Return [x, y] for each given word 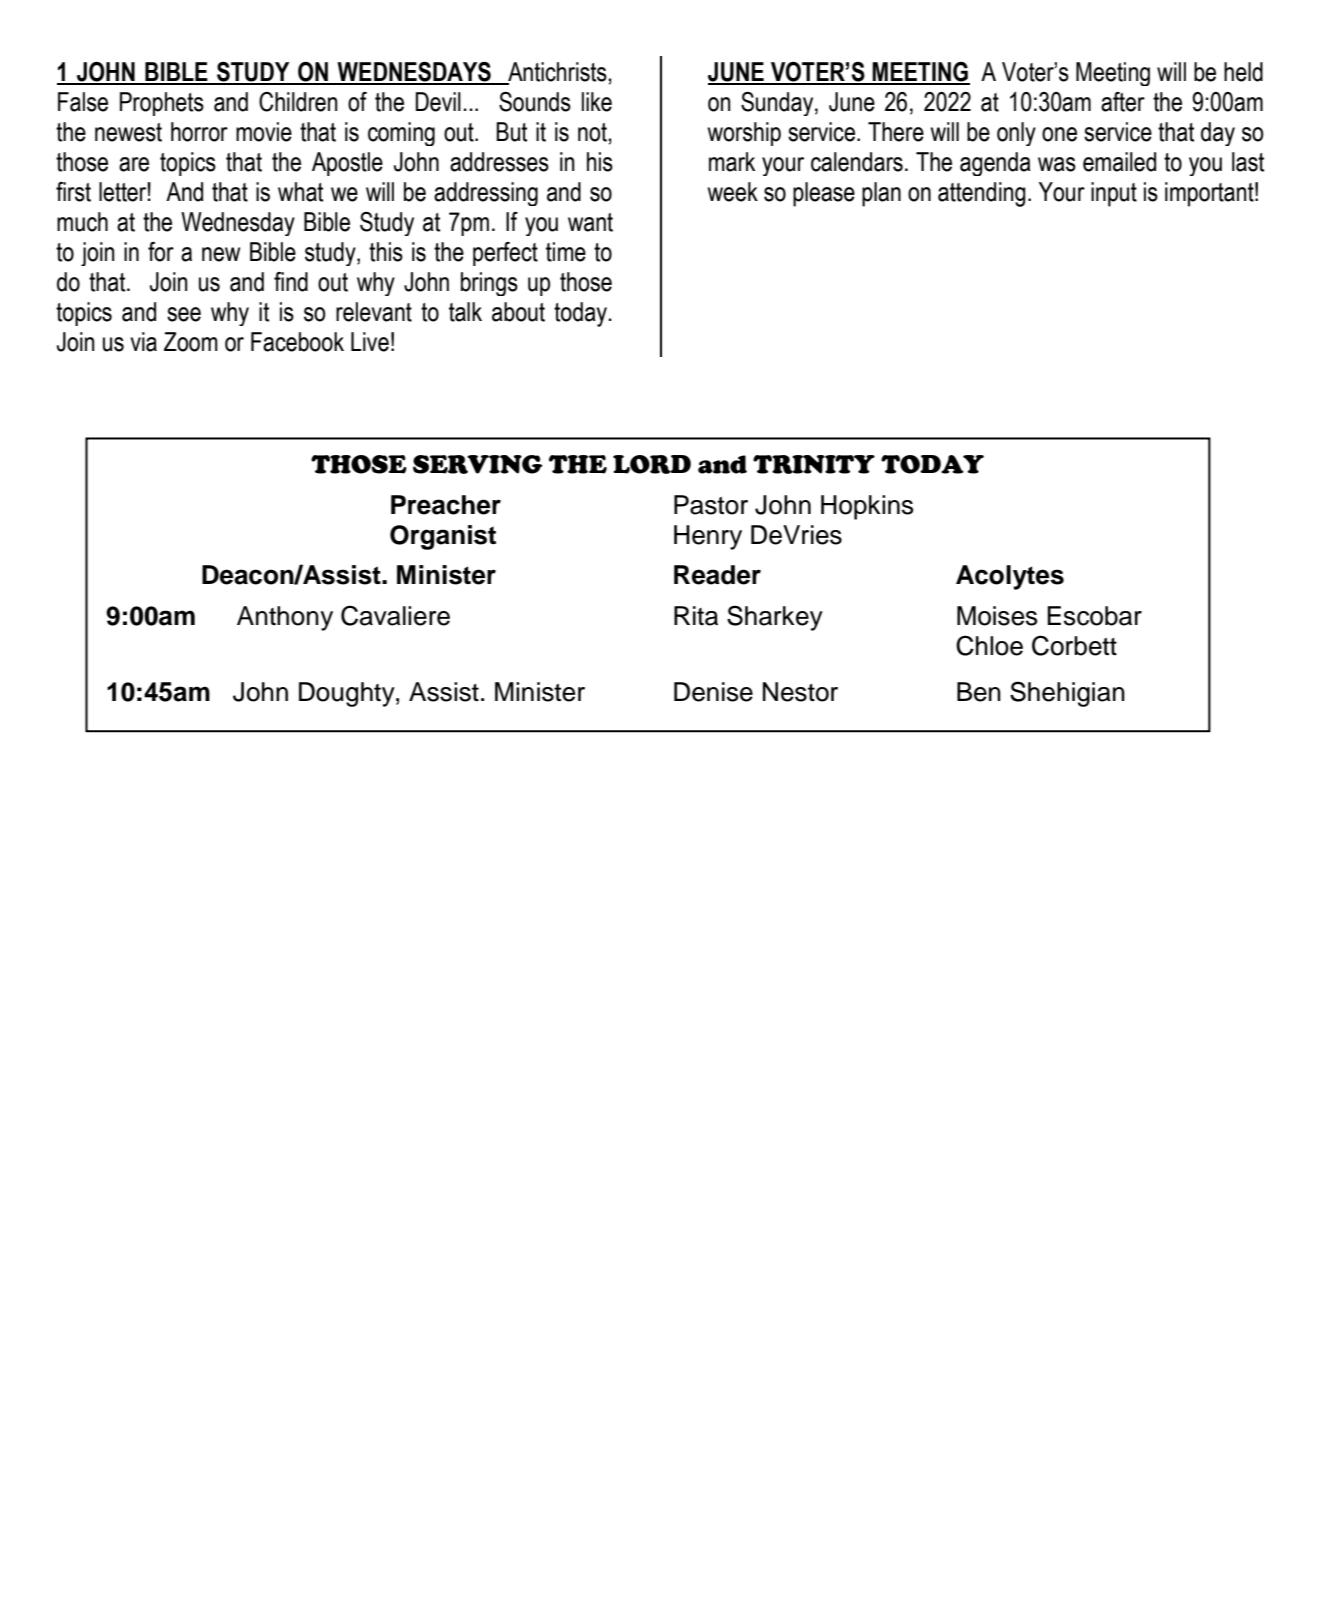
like [597, 102]
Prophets [162, 104]
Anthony [285, 618]
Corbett [1074, 645]
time [566, 252]
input [1114, 194]
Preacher [446, 505]
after [1123, 102]
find [291, 282]
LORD [652, 464]
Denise [713, 692]
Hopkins [867, 507]
